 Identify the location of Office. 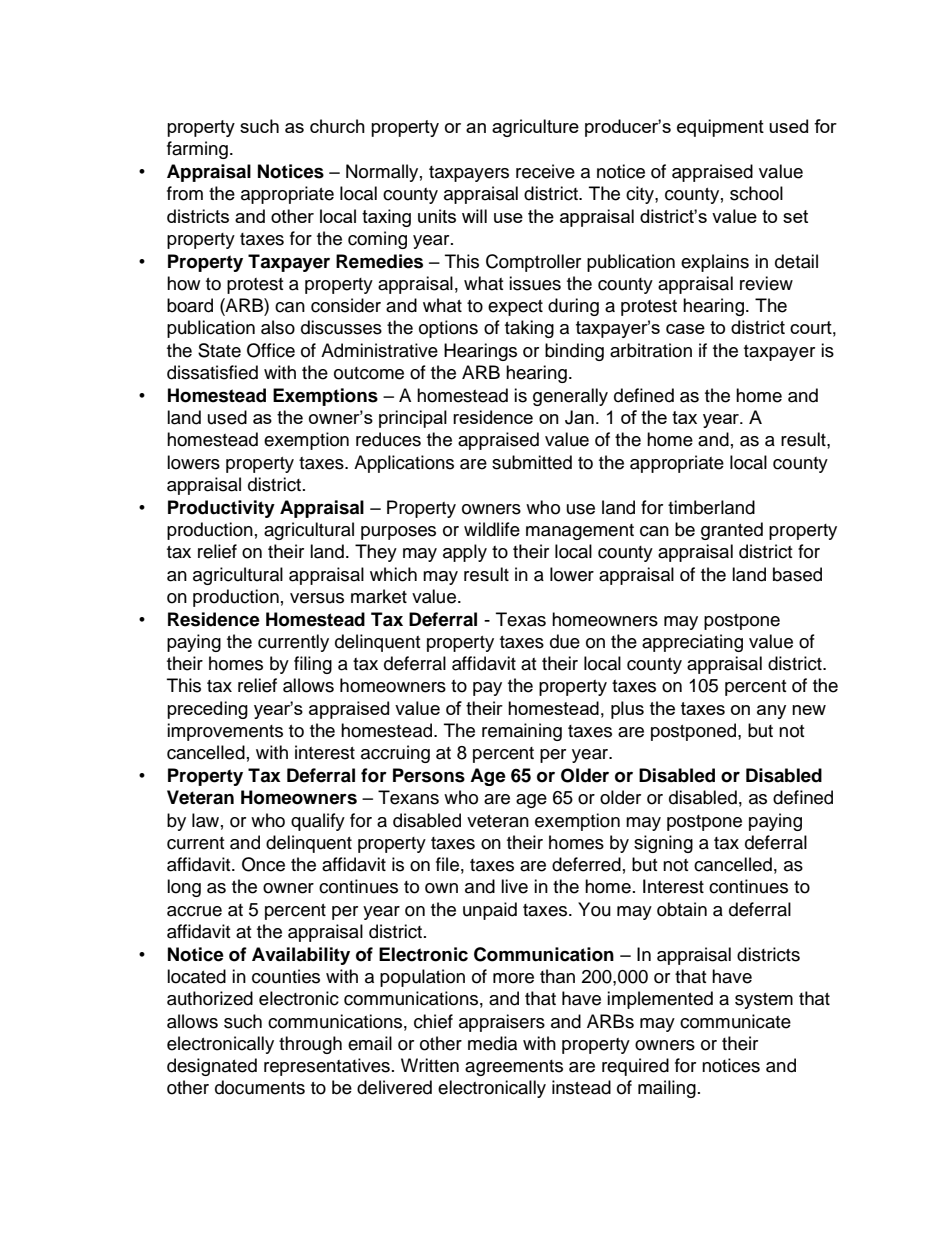
(271, 350).
